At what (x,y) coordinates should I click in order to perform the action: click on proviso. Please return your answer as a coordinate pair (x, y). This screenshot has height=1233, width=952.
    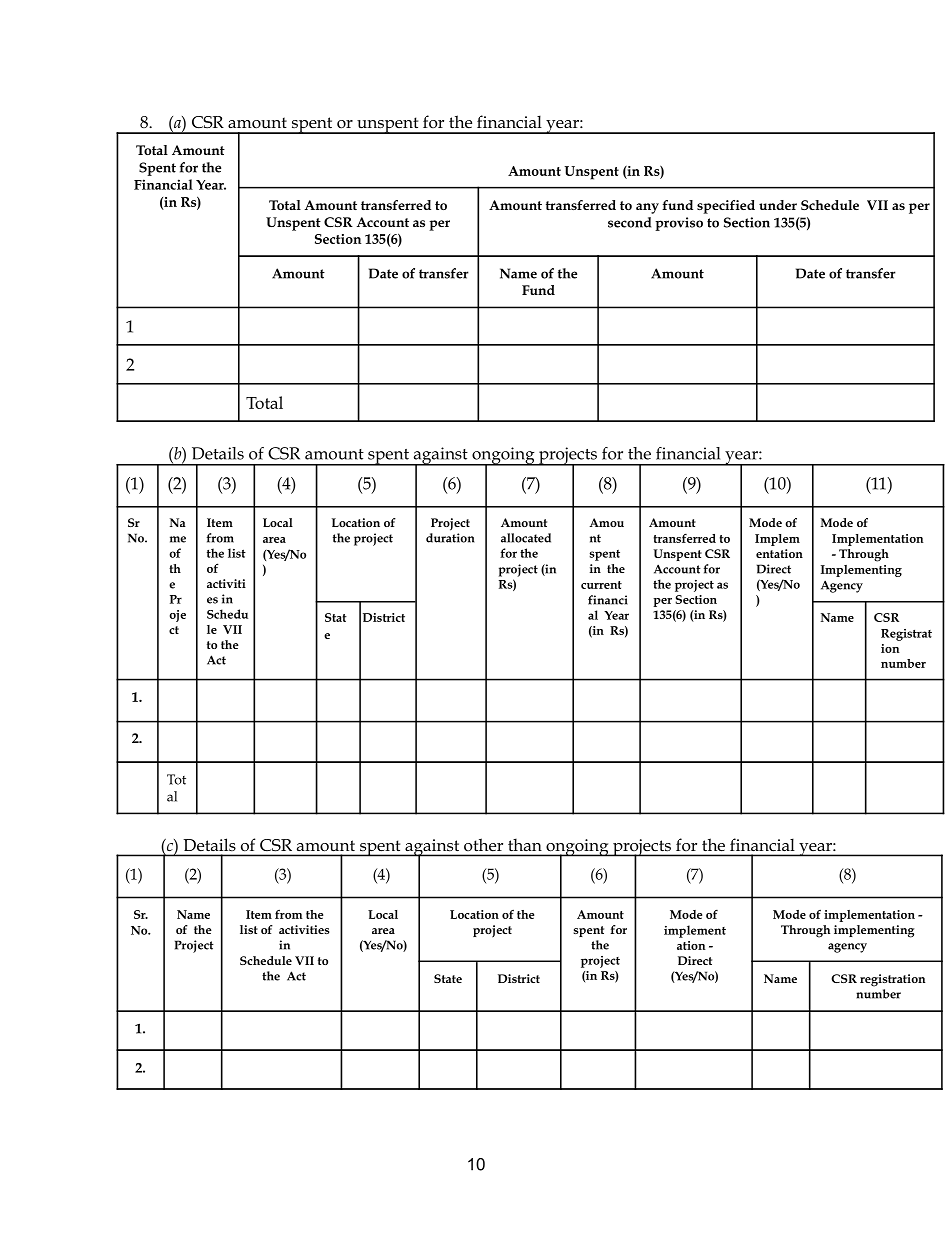
    Looking at the image, I should click on (679, 224).
